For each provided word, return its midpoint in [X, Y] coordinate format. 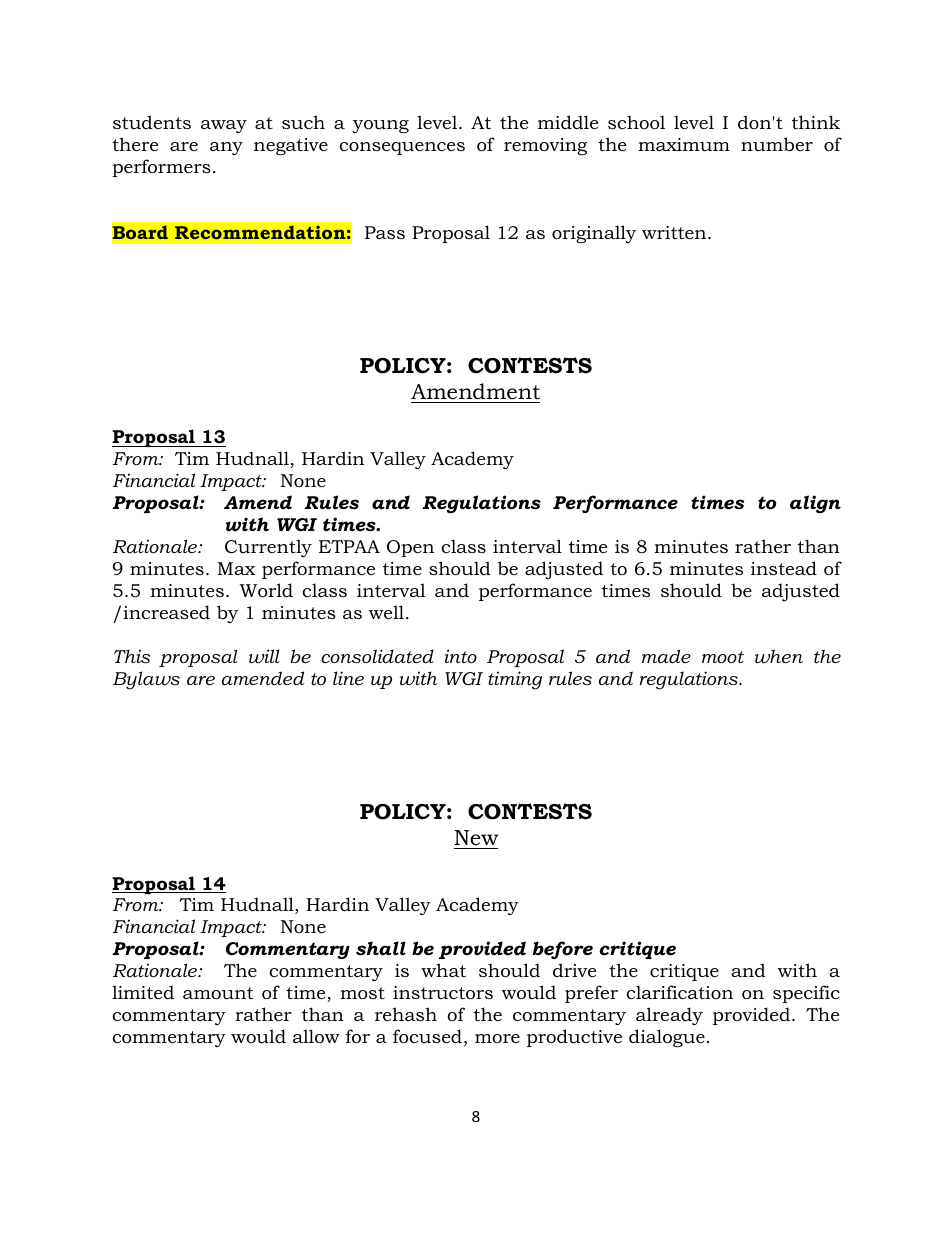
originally [594, 234]
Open [410, 548]
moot [723, 657]
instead [784, 568]
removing [545, 146]
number [777, 144]
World [266, 590]
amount [218, 993]
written [675, 232]
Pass [385, 232]
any [226, 148]
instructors [443, 993]
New [476, 838]
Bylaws [146, 680]
